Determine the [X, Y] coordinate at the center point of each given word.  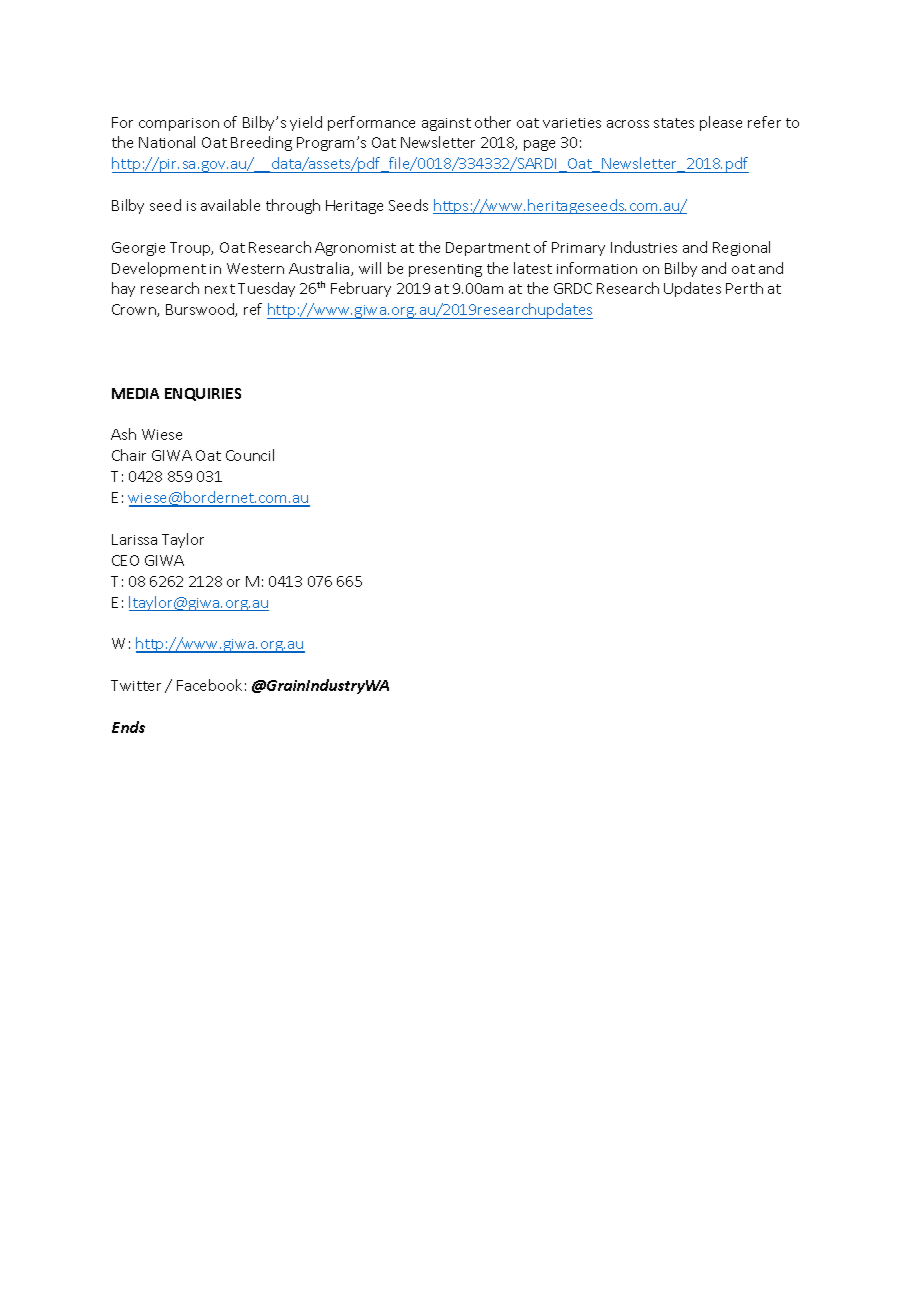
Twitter [136, 685]
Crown [135, 310]
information [597, 268]
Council [250, 455]
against [446, 124]
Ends [128, 727]
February [361, 289]
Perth [744, 288]
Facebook [209, 685]
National [167, 142]
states [674, 123]
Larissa [134, 539]
